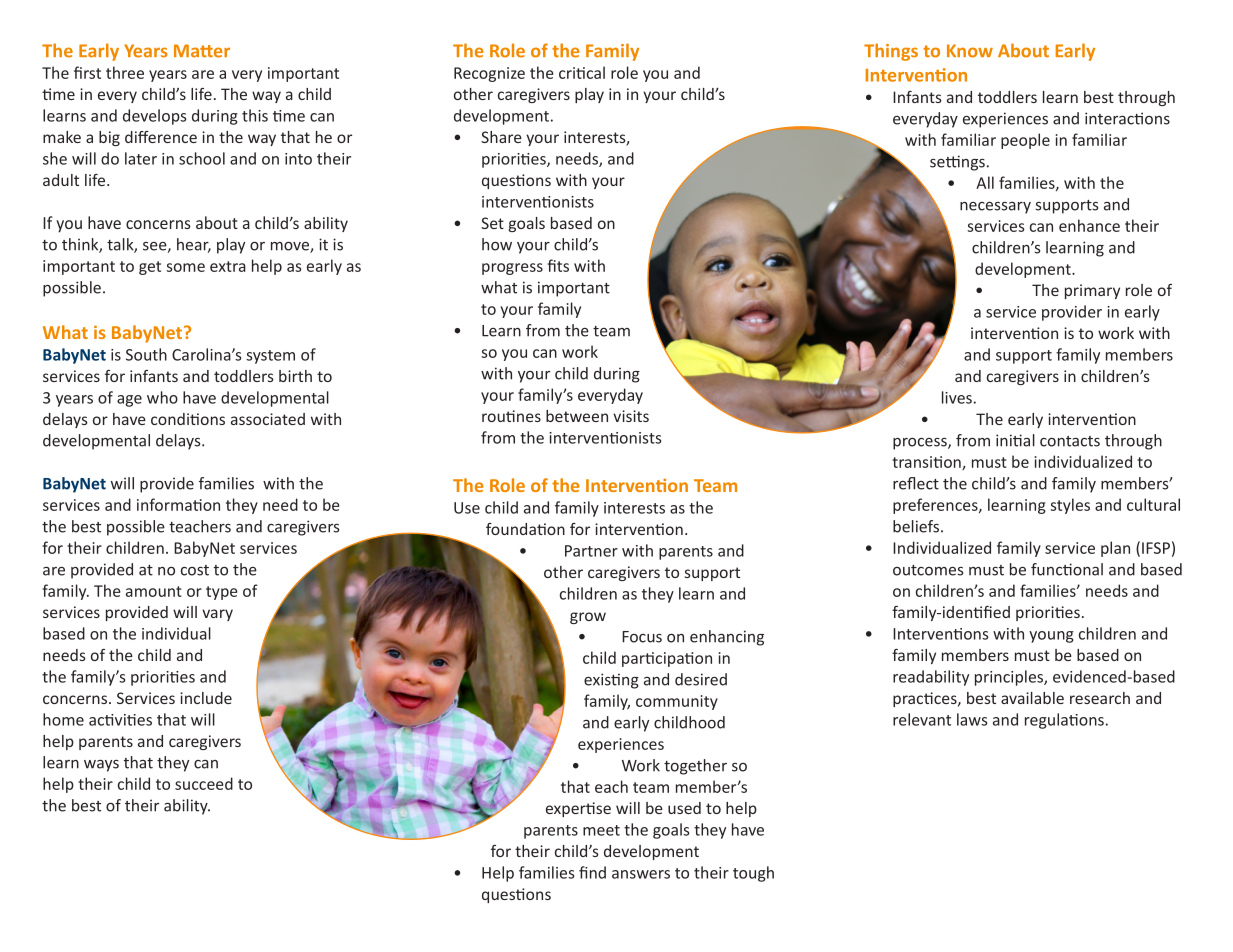 This screenshot has width=1233, height=952. Describe the element at coordinates (601, 830) in the screenshot. I see `meet` at that location.
